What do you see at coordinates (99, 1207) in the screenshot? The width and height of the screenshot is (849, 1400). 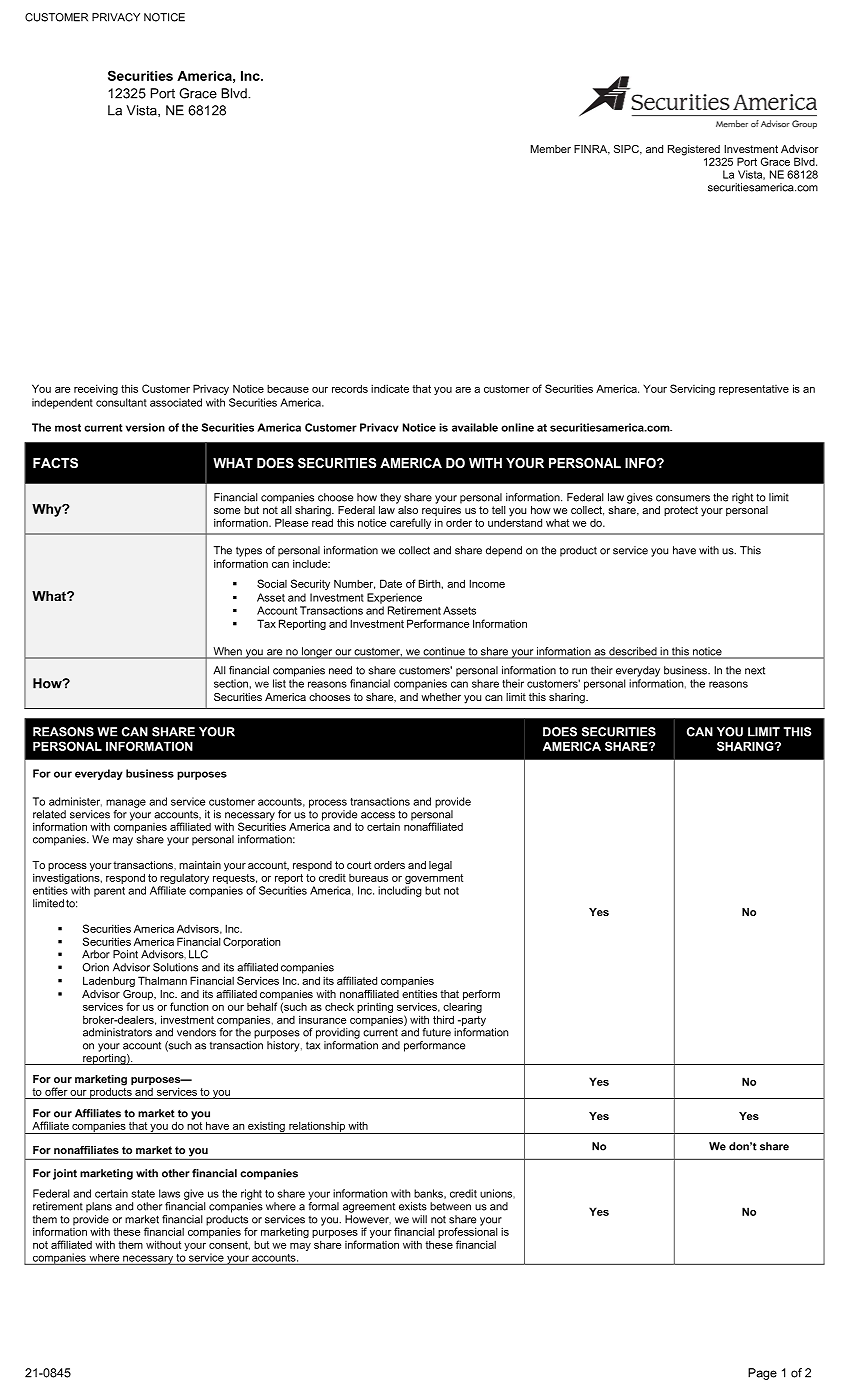 I see `plans` at bounding box center [99, 1207].
